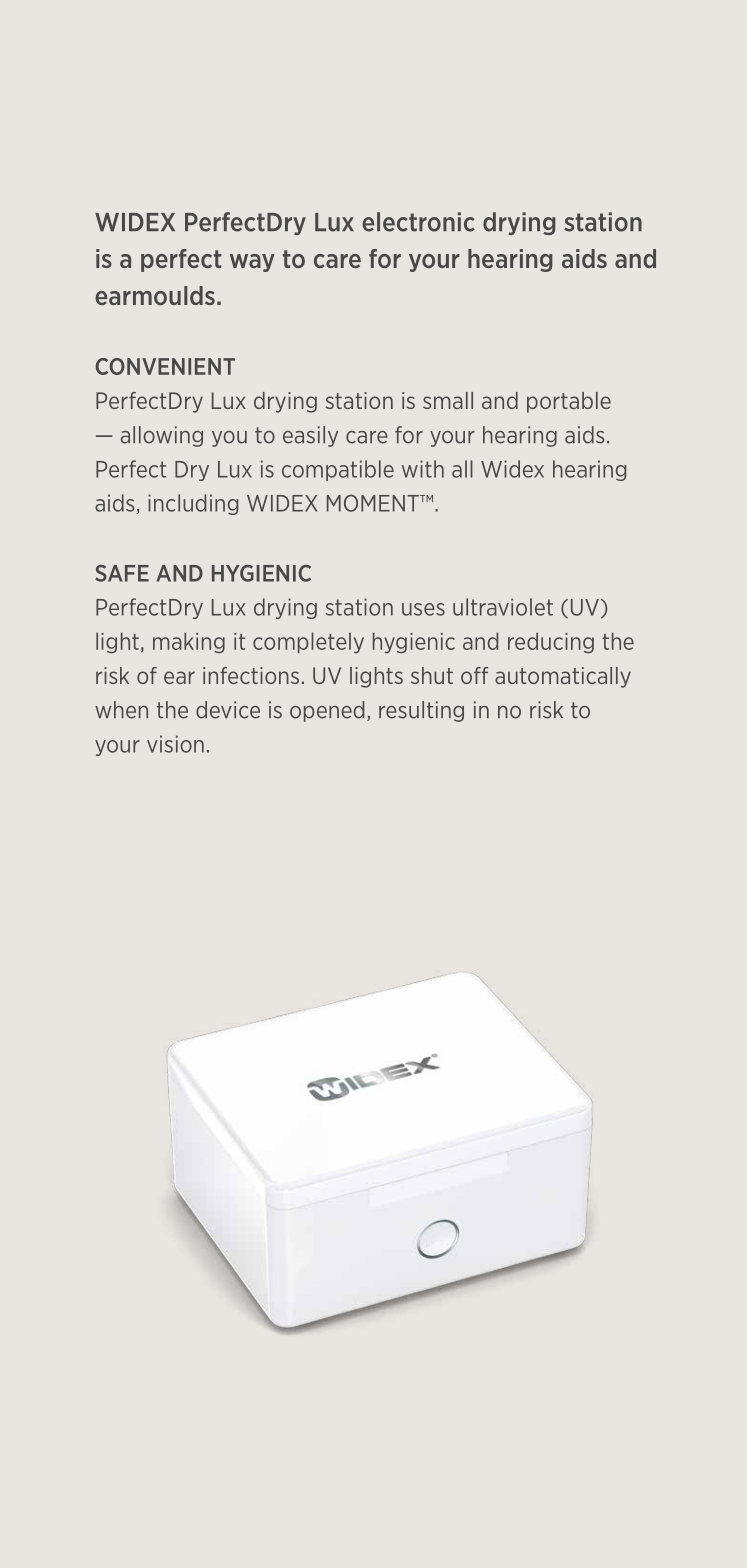 This page has height=1568, width=747. Describe the element at coordinates (175, 744) in the page. I see `vision` at that location.
